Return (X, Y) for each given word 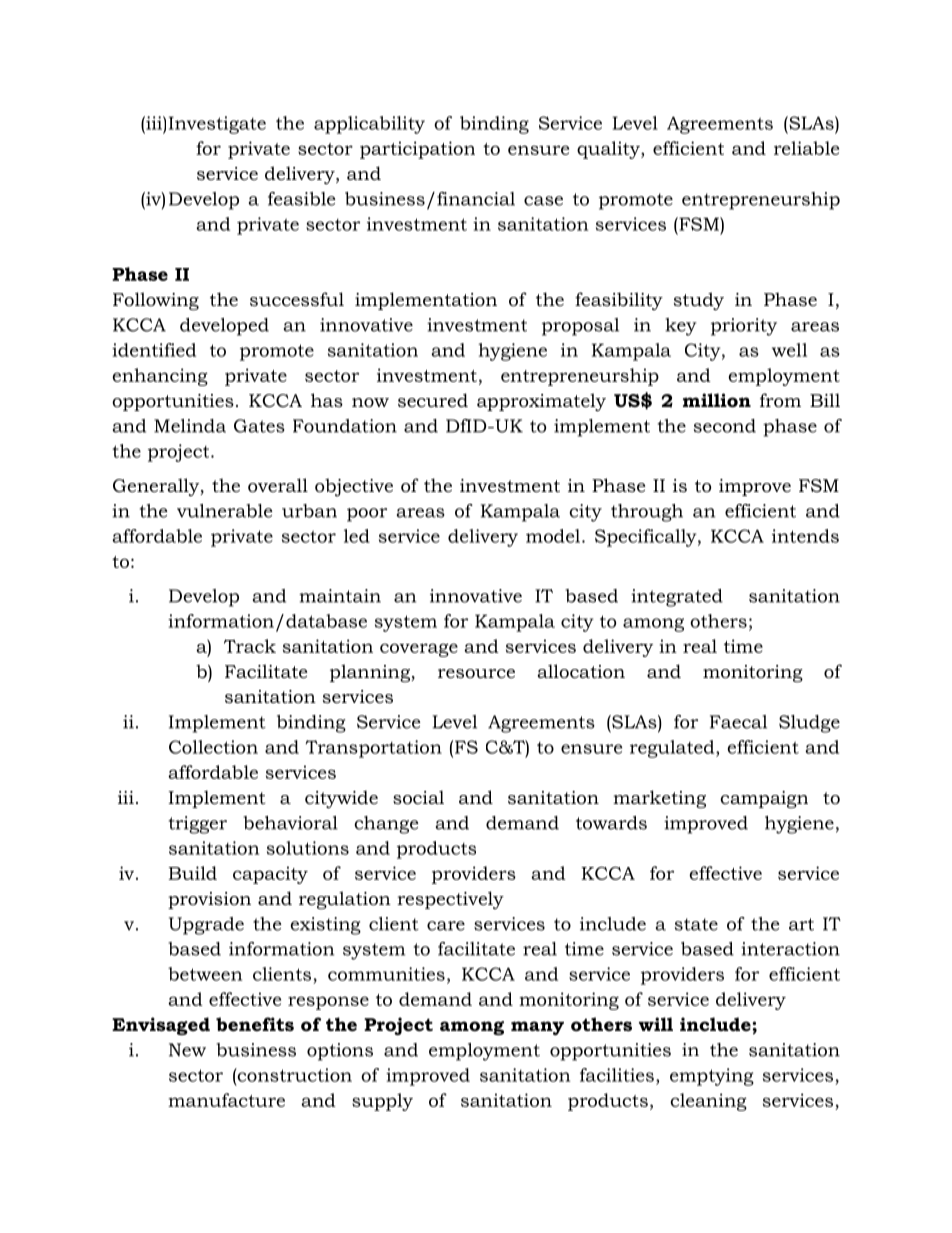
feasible (302, 199)
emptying (712, 1077)
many (537, 1028)
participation (417, 150)
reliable (806, 148)
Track (250, 646)
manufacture (226, 1100)
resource (476, 674)
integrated (677, 598)
